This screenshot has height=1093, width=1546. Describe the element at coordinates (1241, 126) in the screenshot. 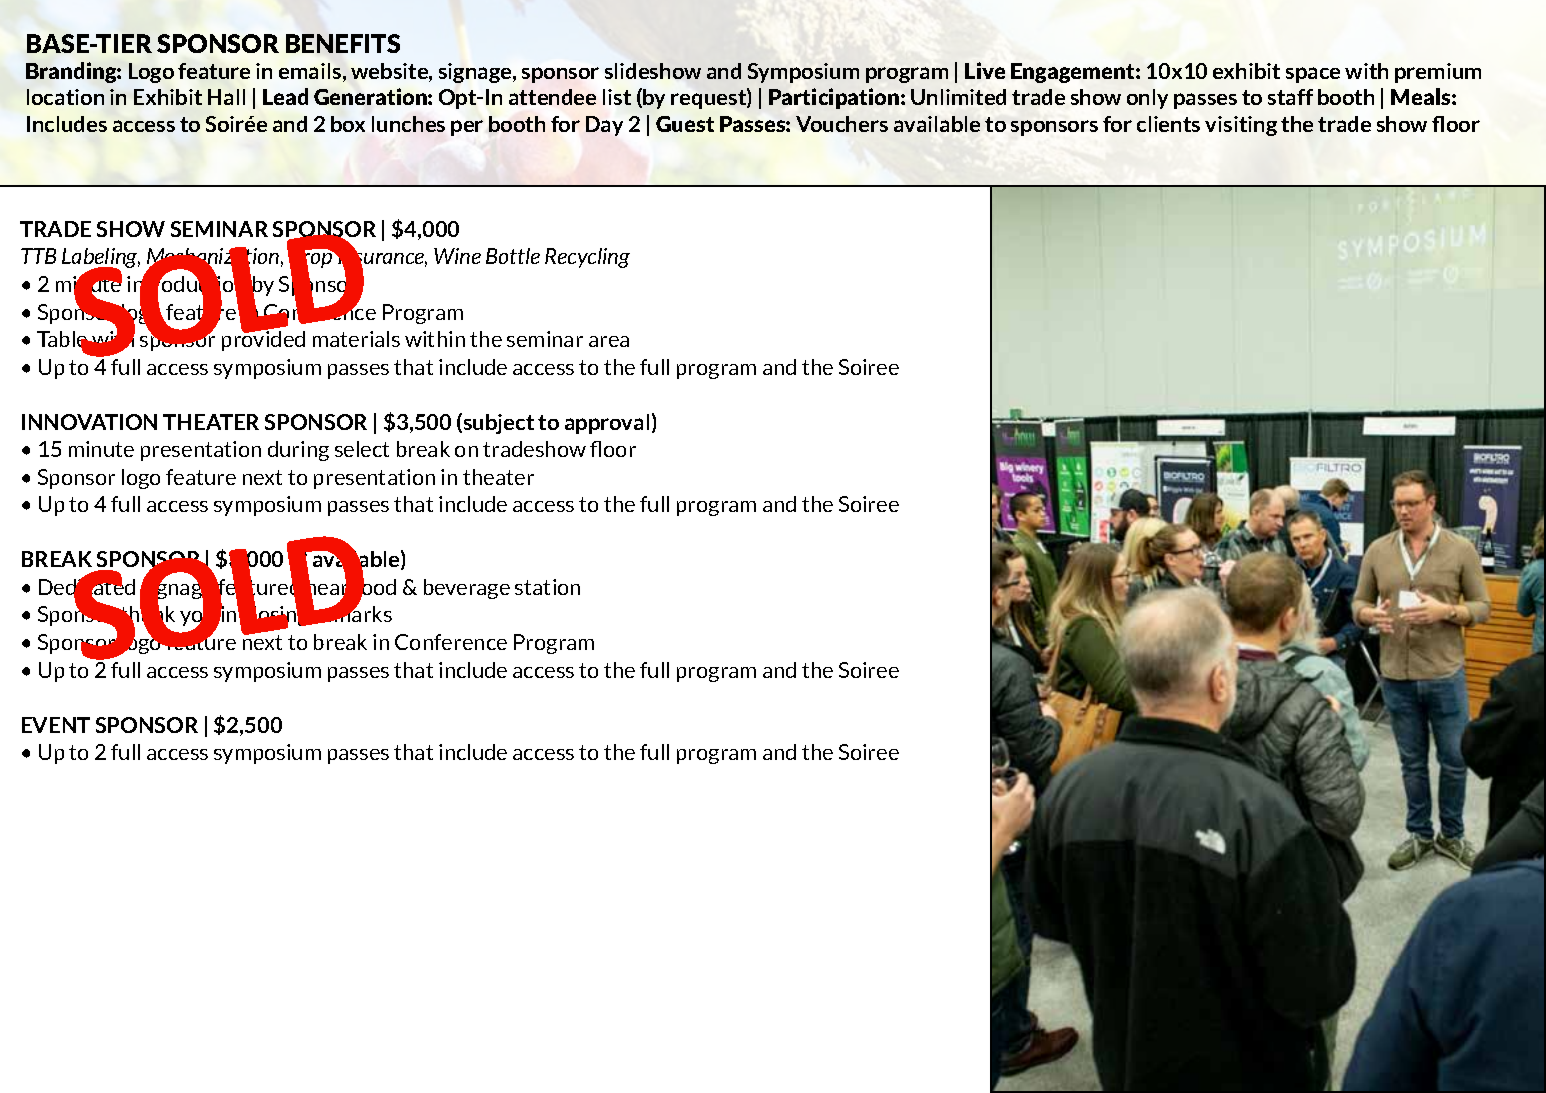

I see `visiting` at that location.
